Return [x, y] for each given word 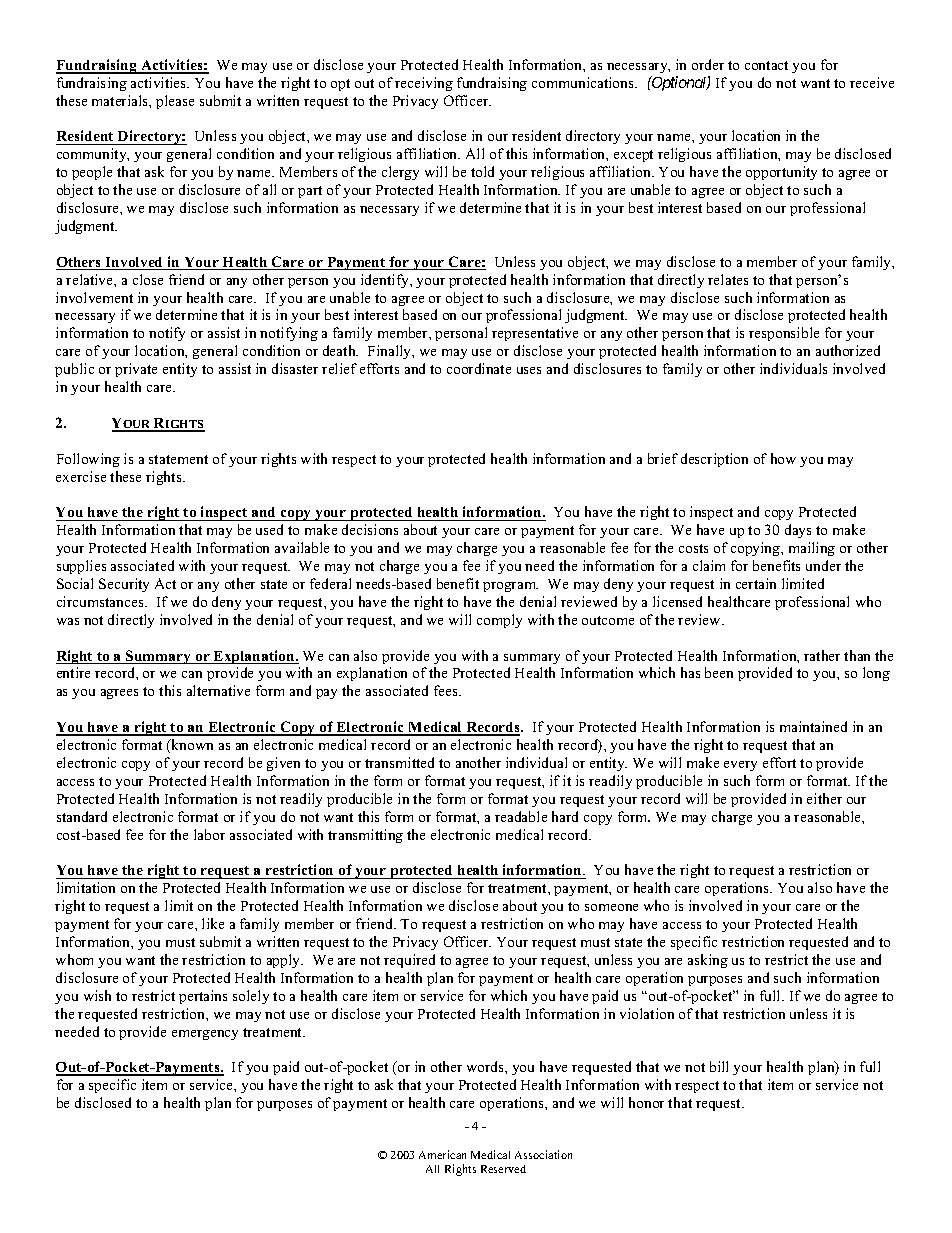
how [783, 458]
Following [88, 460]
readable [521, 816]
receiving [424, 84]
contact [766, 65]
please [175, 102]
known [191, 744]
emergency [205, 1035]
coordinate [479, 368]
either [824, 798]
